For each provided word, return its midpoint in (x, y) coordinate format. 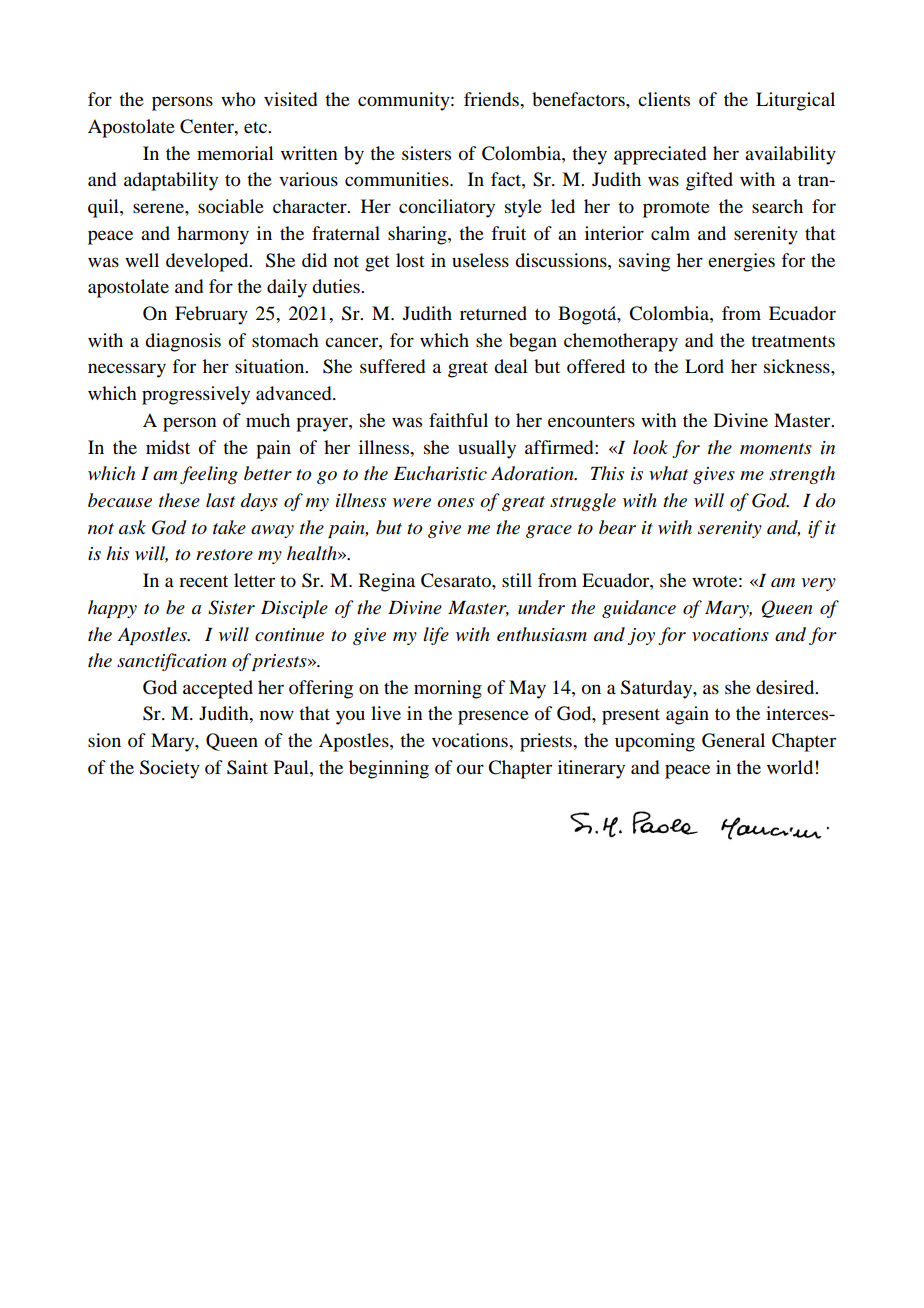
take (229, 527)
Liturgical (795, 101)
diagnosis (183, 342)
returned (493, 313)
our (470, 769)
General (733, 740)
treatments (793, 341)
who (238, 99)
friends (492, 99)
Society (170, 769)
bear (617, 527)
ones (455, 503)
